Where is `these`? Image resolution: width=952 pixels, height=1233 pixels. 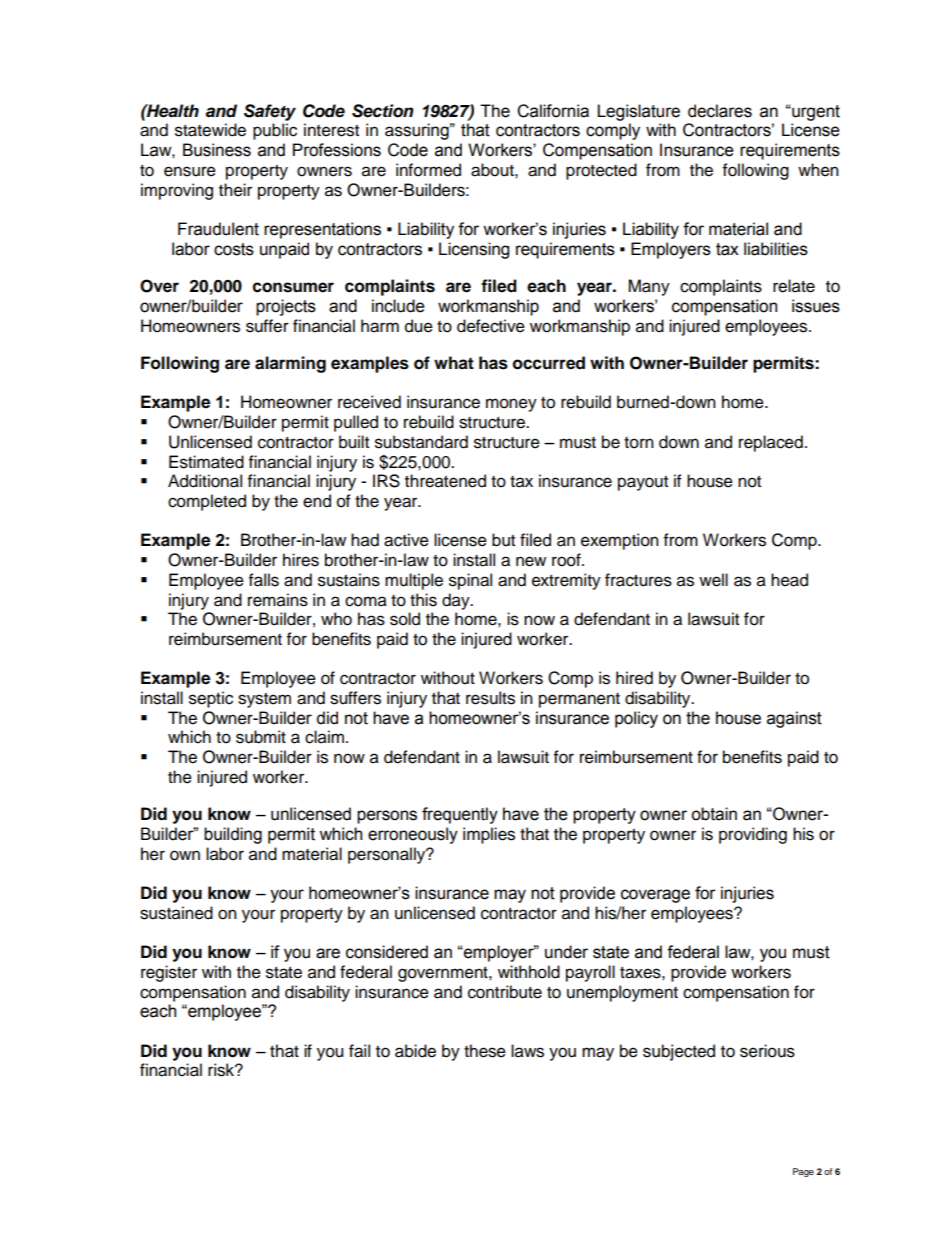
these is located at coordinates (485, 1051).
